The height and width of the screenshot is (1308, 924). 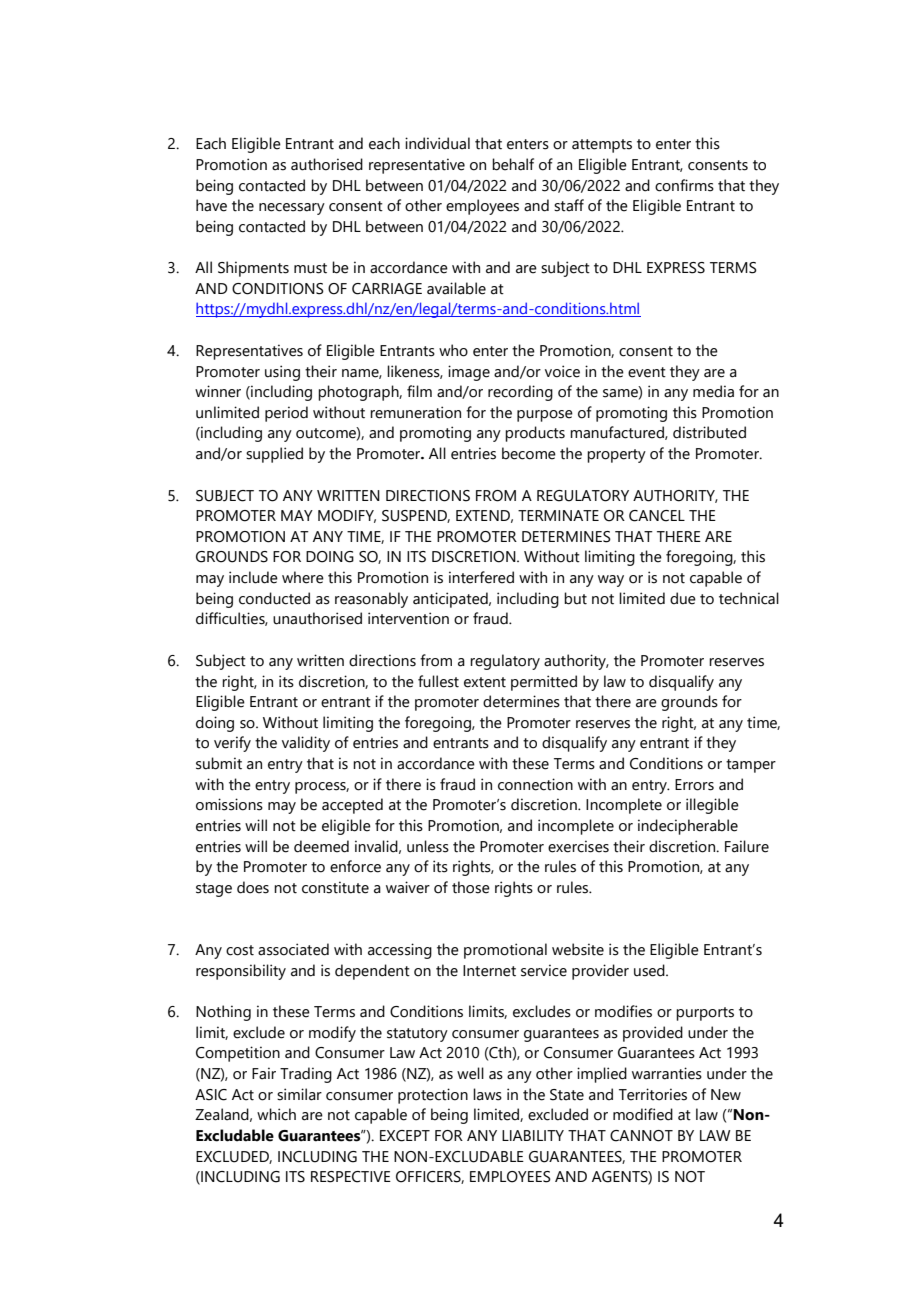 I want to click on supplied, so click(x=274, y=455).
